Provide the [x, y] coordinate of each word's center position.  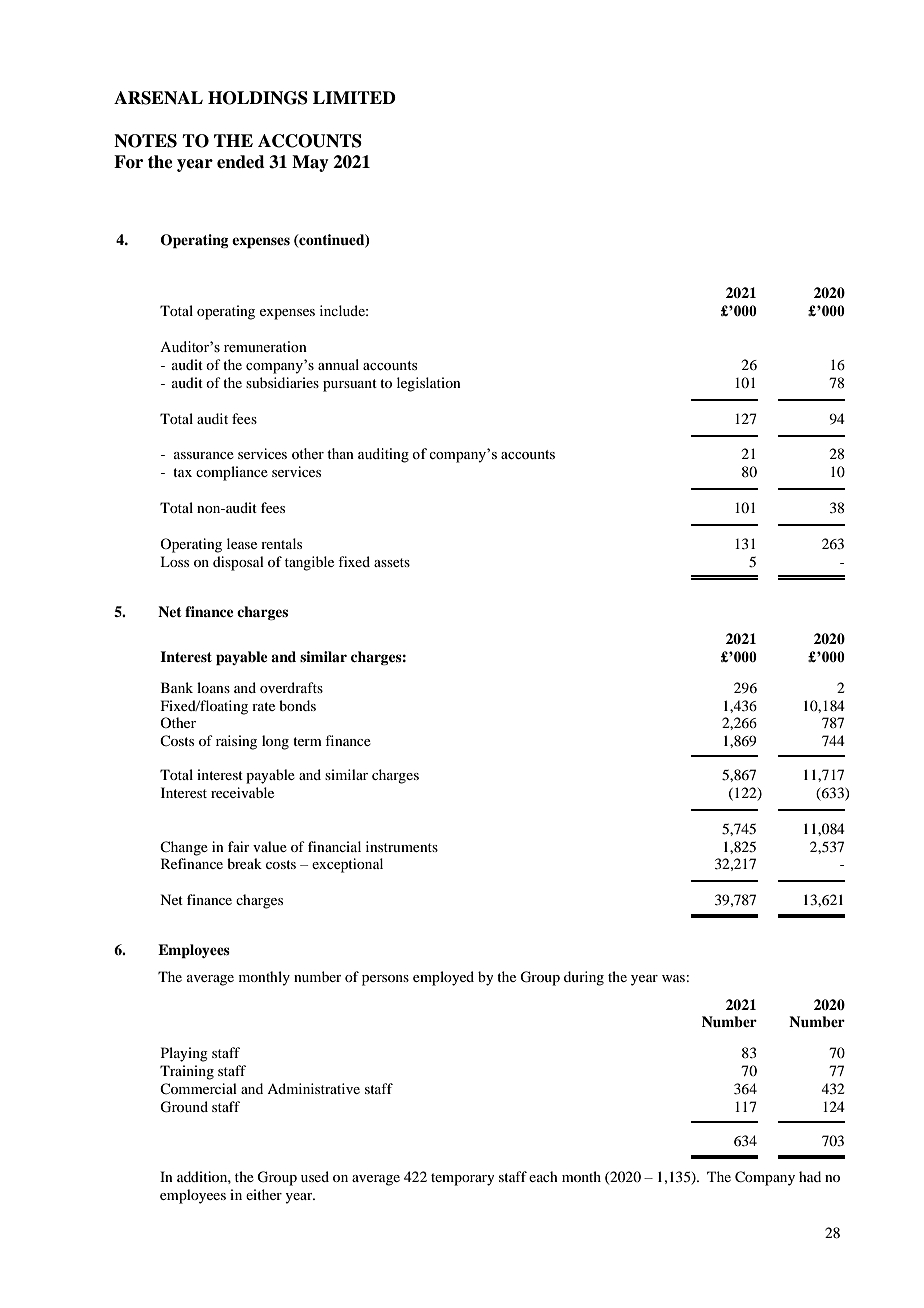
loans [213, 687]
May [310, 163]
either [264, 1194]
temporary [462, 1179]
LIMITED [354, 97]
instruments [402, 846]
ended [241, 162]
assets [392, 562]
